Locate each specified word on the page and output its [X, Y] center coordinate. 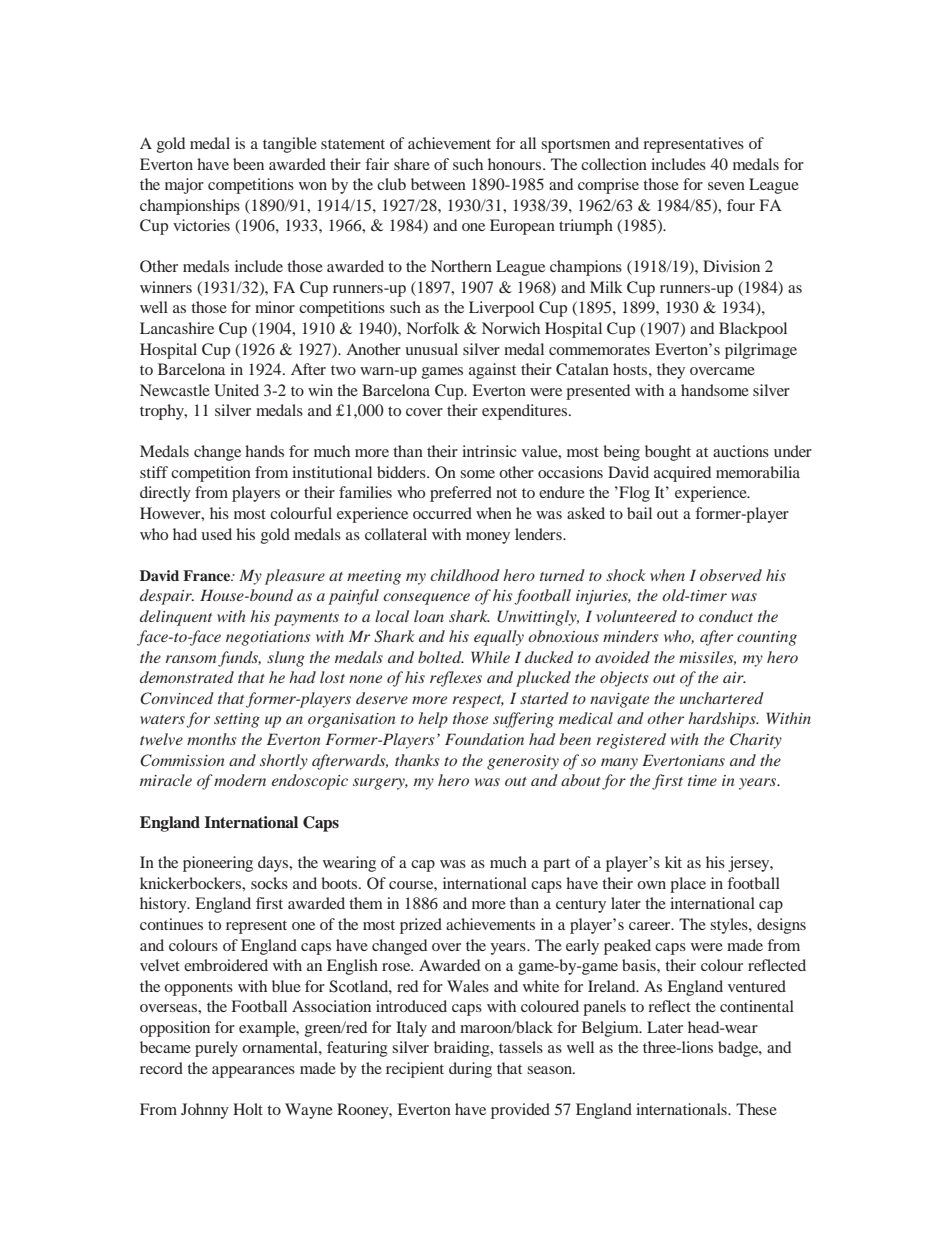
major [184, 186]
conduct [726, 616]
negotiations [268, 638]
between [438, 184]
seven [726, 186]
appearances [253, 1072]
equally [499, 638]
